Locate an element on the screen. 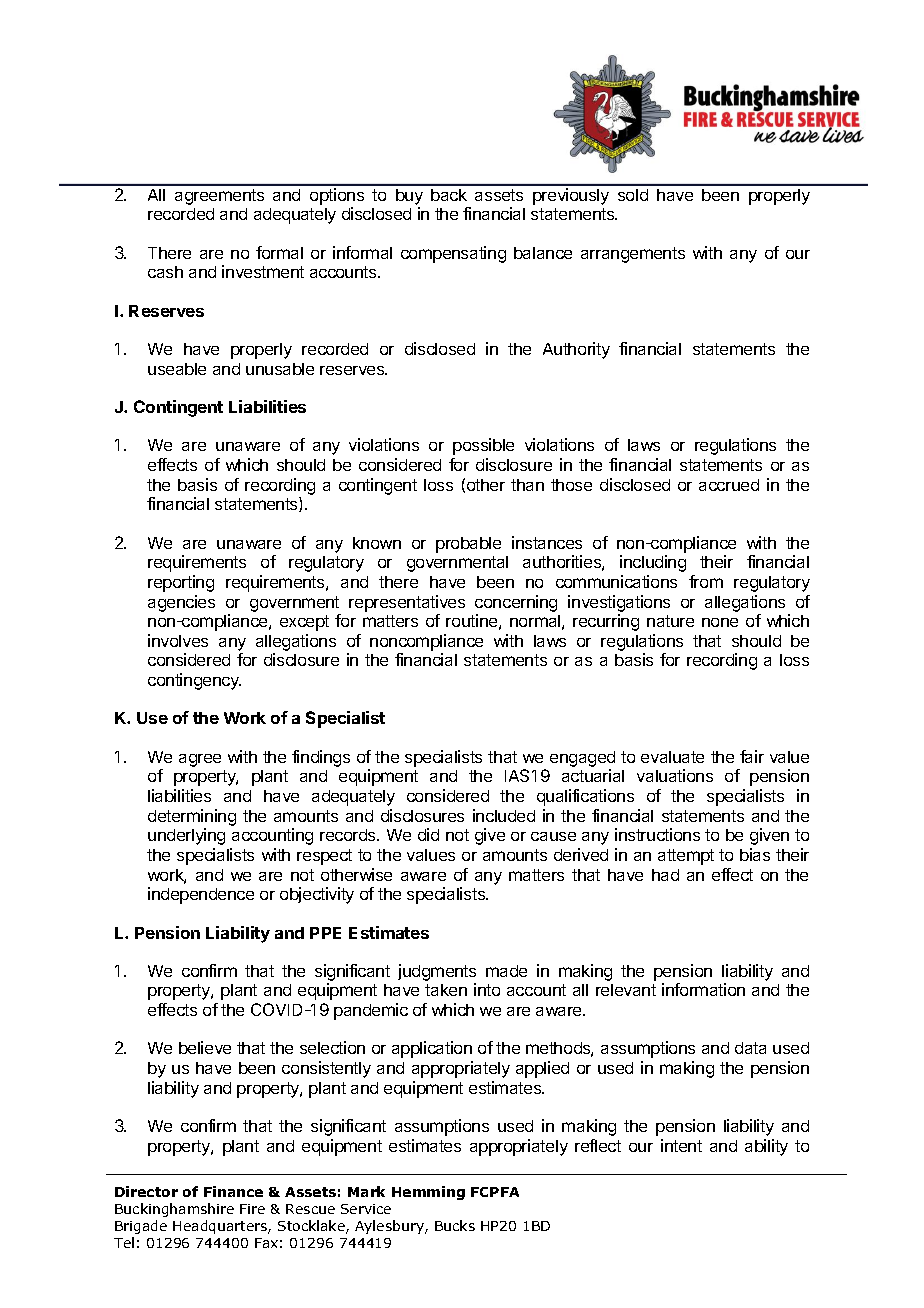  investment is located at coordinates (263, 271).
